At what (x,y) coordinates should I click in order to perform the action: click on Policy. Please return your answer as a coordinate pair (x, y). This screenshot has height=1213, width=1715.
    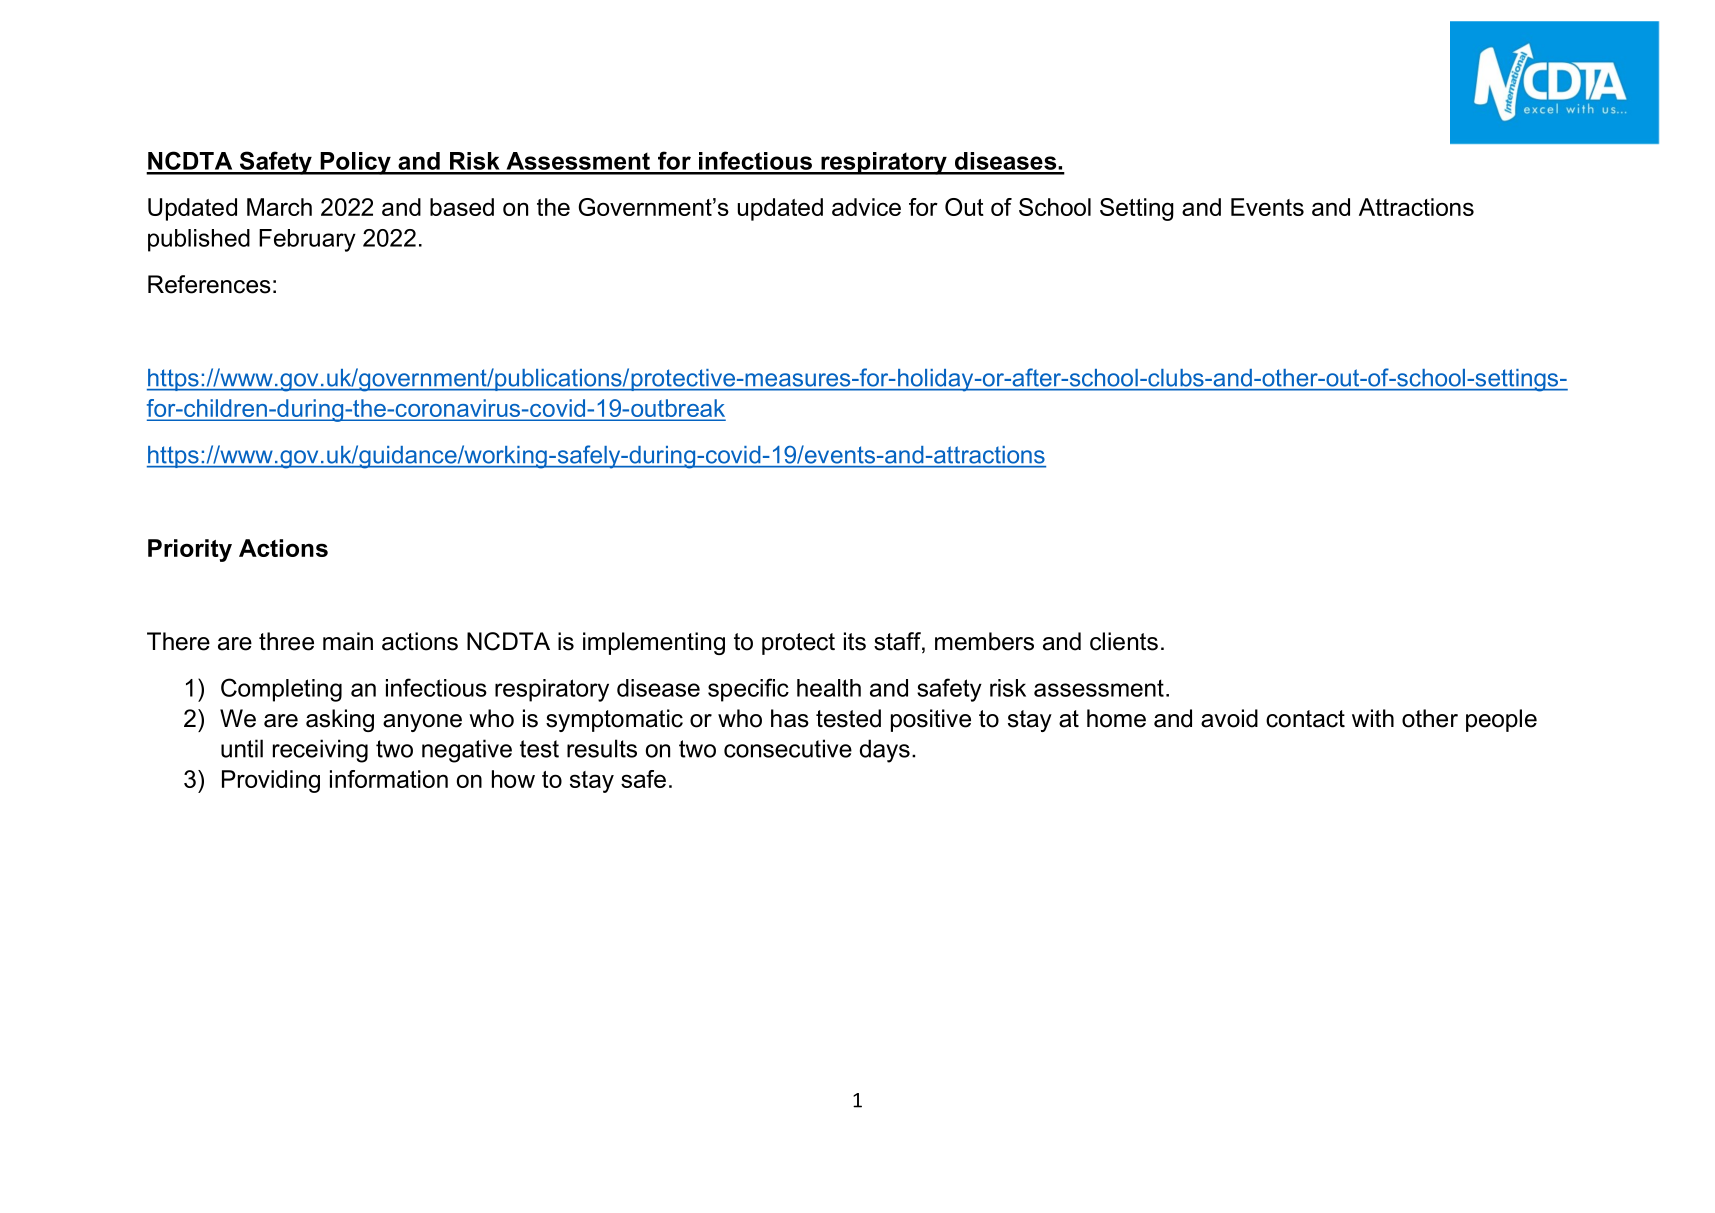
    Looking at the image, I should click on (355, 163).
